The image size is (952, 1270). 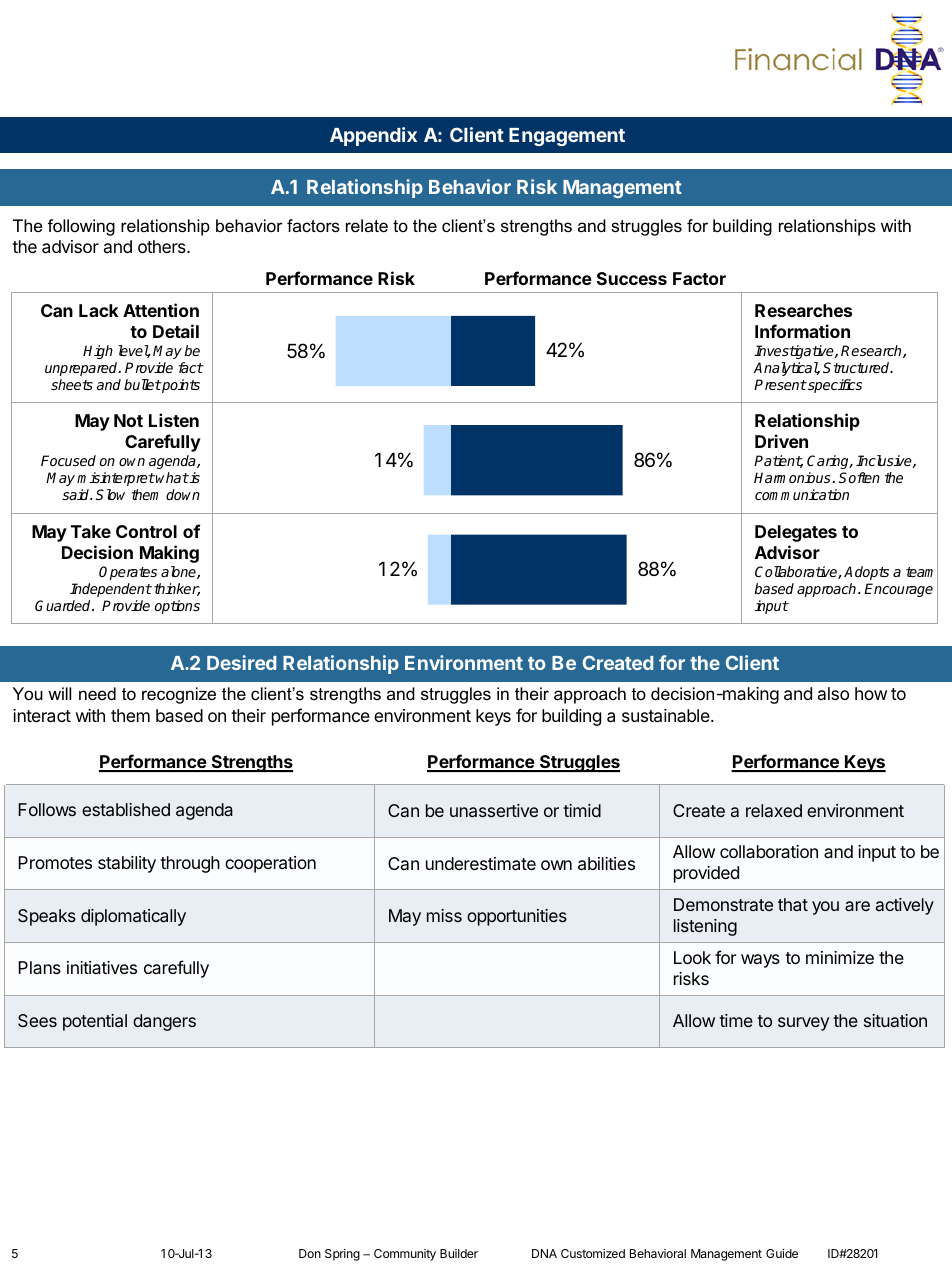 What do you see at coordinates (796, 533) in the screenshot?
I see `Delegates` at bounding box center [796, 533].
